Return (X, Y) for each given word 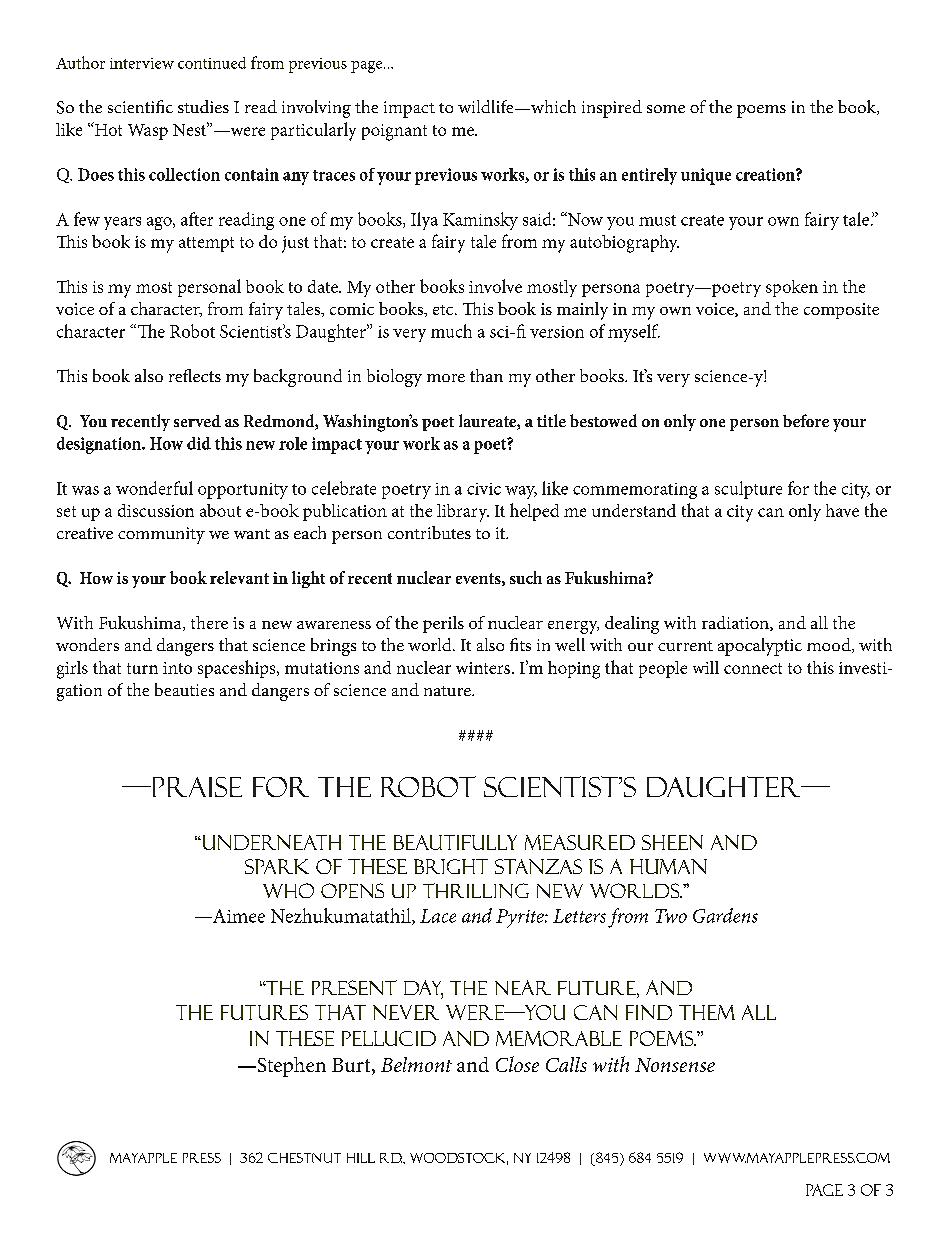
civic (484, 489)
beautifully (455, 842)
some (666, 109)
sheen (672, 842)
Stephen (290, 1067)
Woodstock (459, 1159)
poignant (394, 132)
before (806, 420)
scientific (140, 106)
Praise (195, 787)
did (199, 443)
